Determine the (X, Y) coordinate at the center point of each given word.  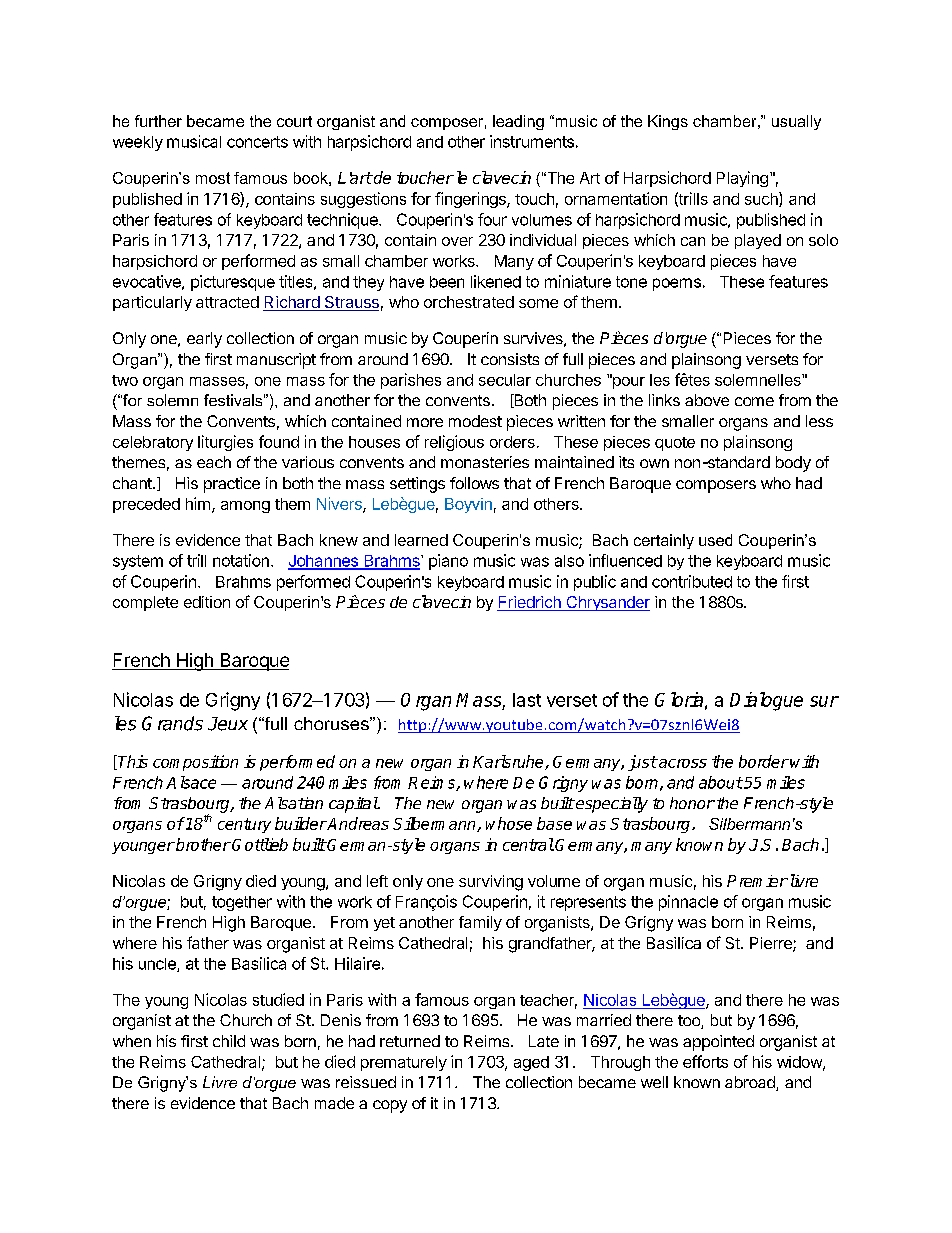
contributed (692, 581)
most (213, 178)
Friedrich (530, 603)
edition (207, 602)
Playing (742, 179)
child (229, 1041)
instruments (532, 141)
